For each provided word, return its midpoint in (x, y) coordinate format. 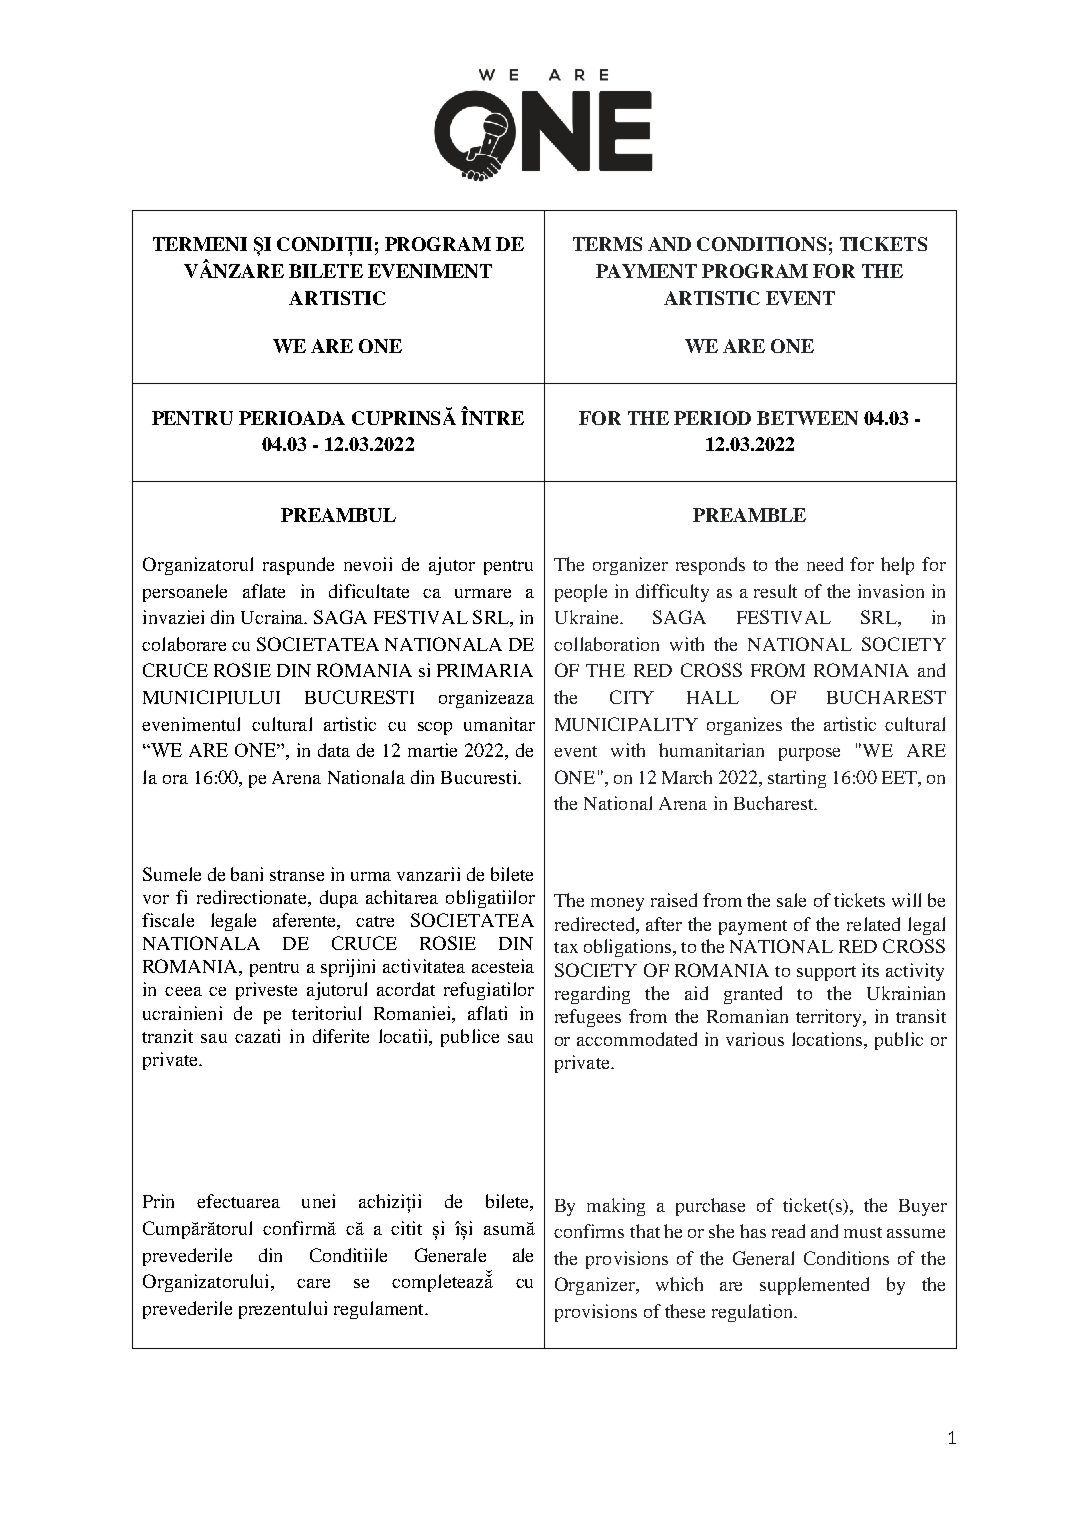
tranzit (167, 1036)
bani (247, 874)
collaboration (606, 644)
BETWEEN (807, 418)
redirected (596, 924)
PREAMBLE (749, 515)
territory (830, 1018)
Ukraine (588, 617)
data (334, 750)
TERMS (607, 244)
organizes (744, 726)
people (581, 593)
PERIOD (712, 418)
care (313, 1283)
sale (791, 900)
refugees (588, 1018)
